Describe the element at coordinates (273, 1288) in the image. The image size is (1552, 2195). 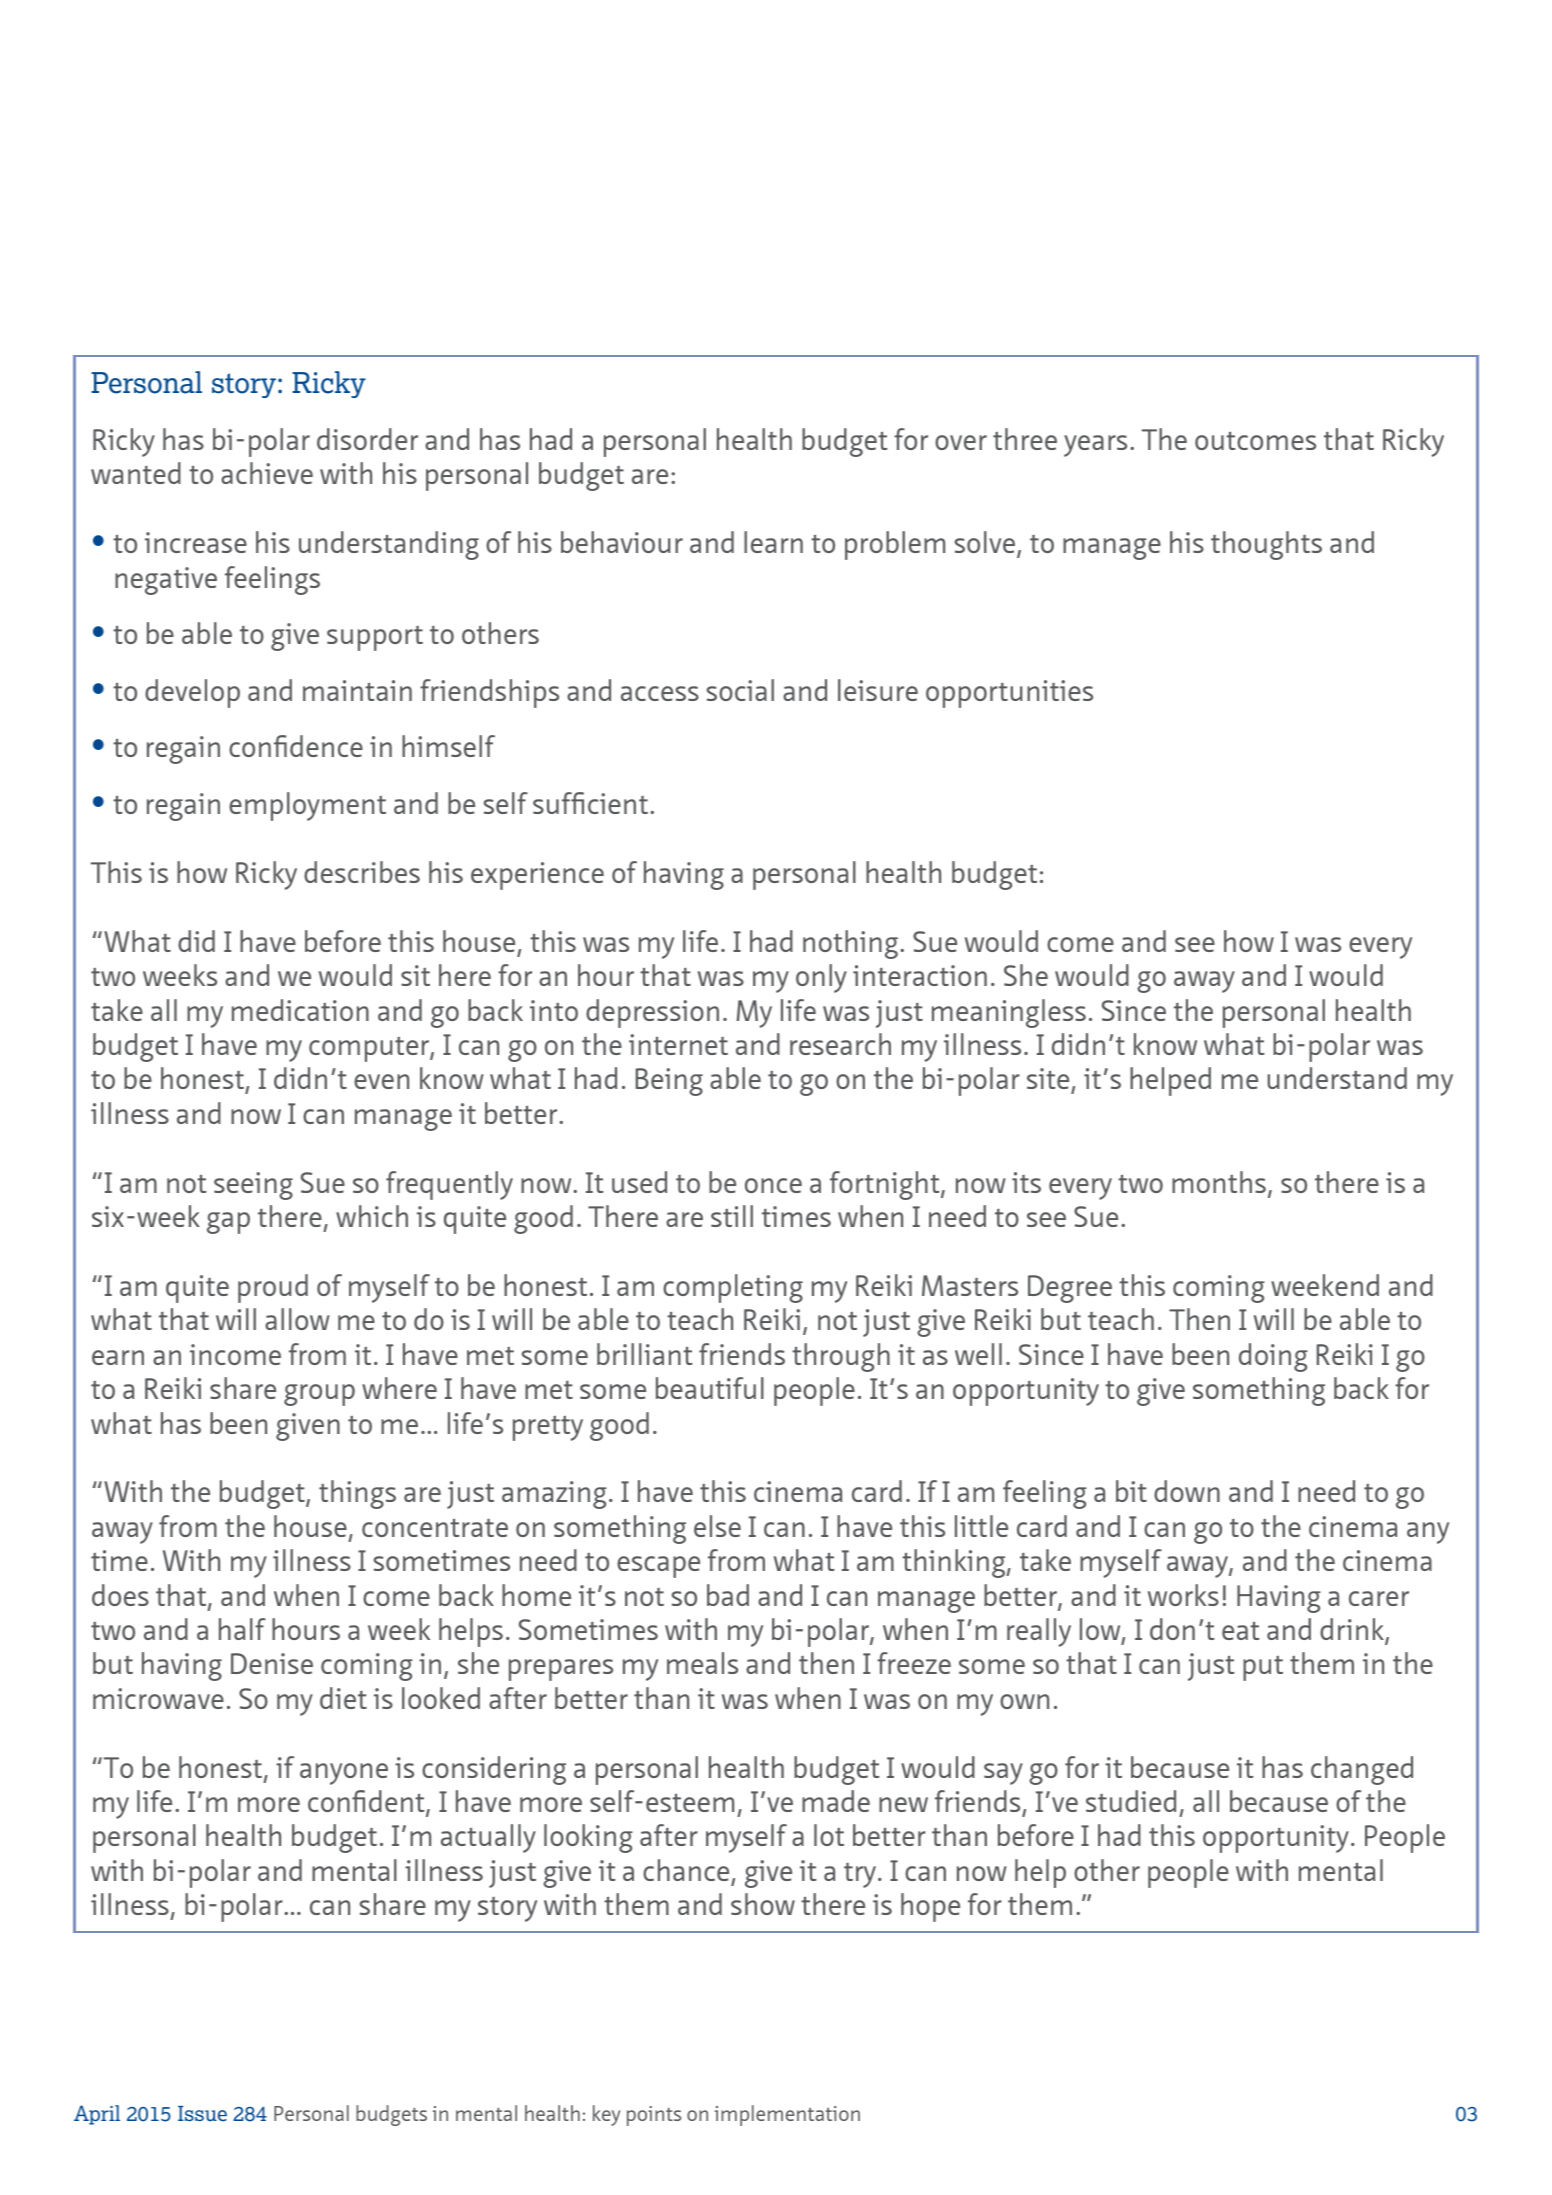
I see `proud` at that location.
